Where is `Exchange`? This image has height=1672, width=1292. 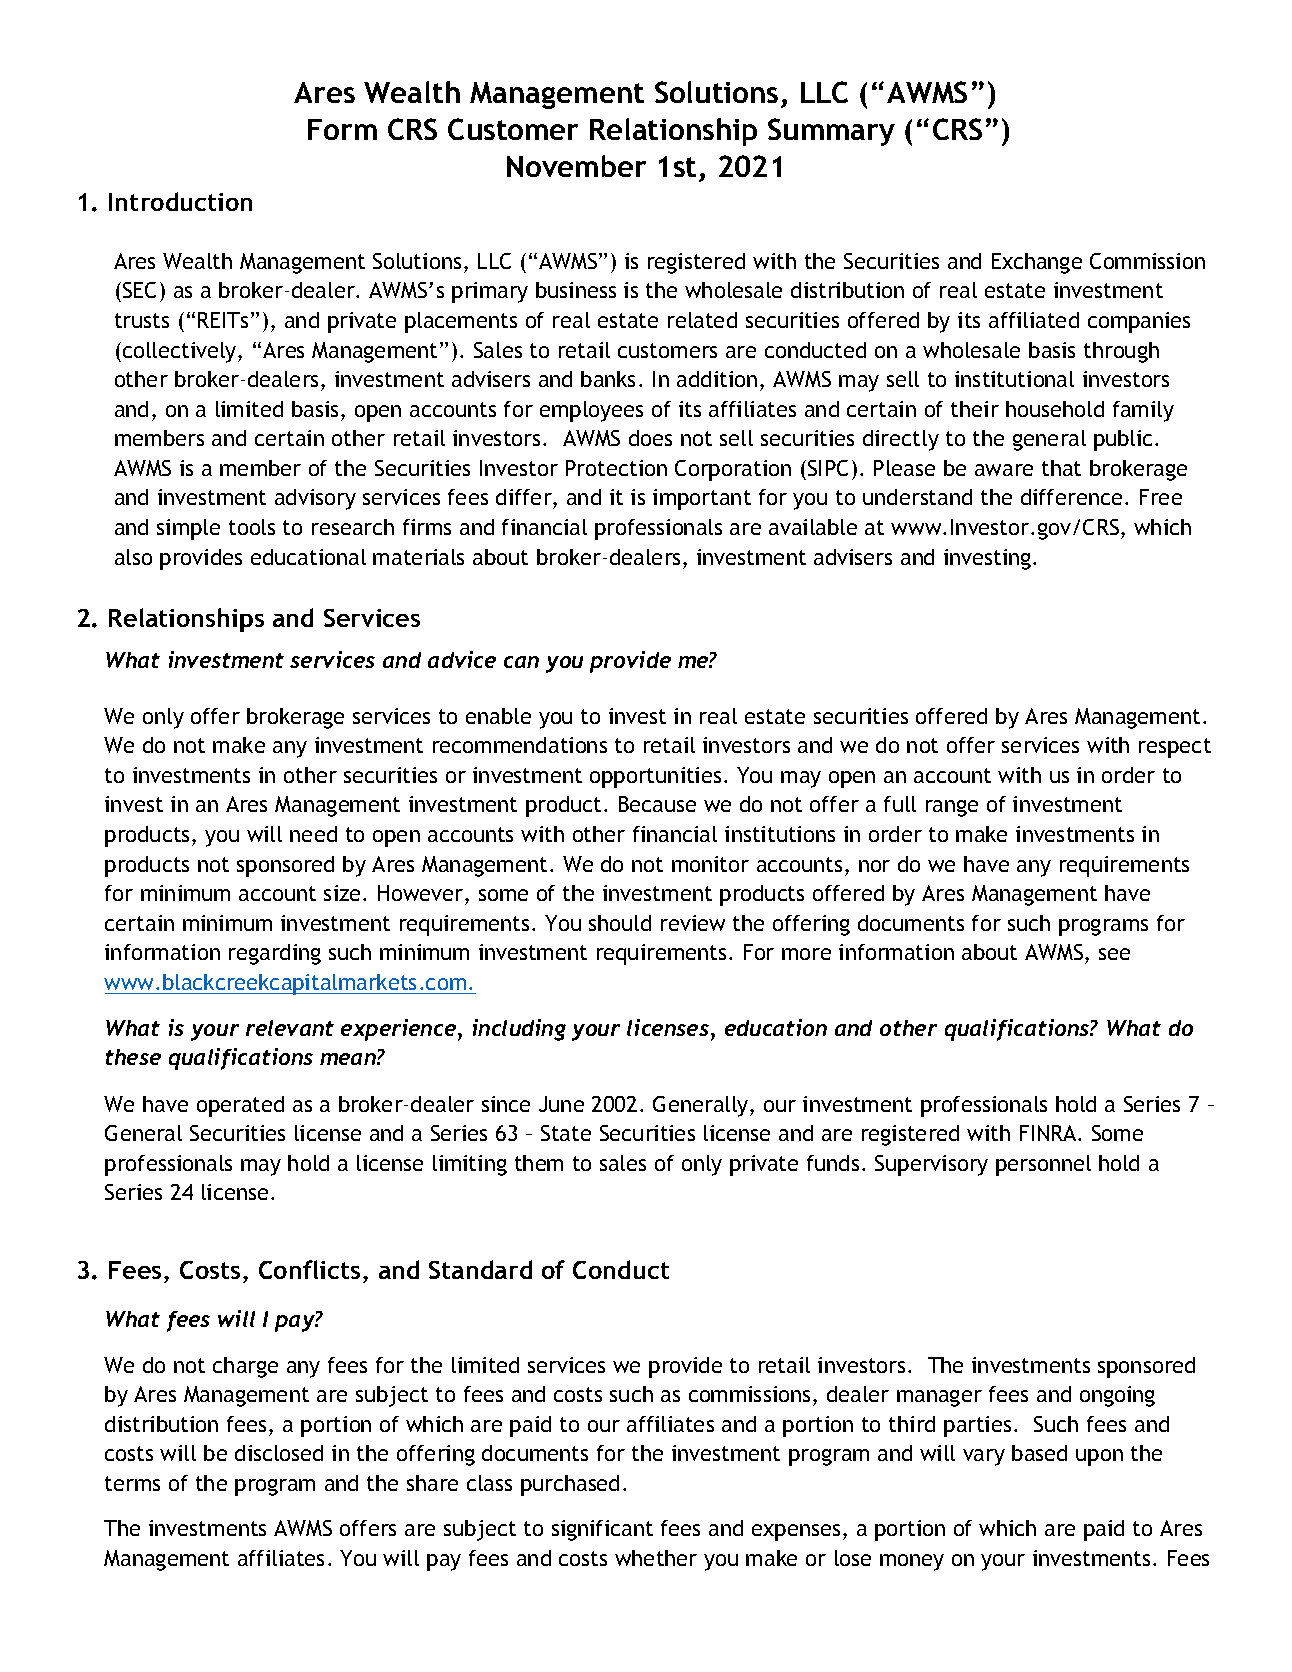
Exchange is located at coordinates (1037, 263).
